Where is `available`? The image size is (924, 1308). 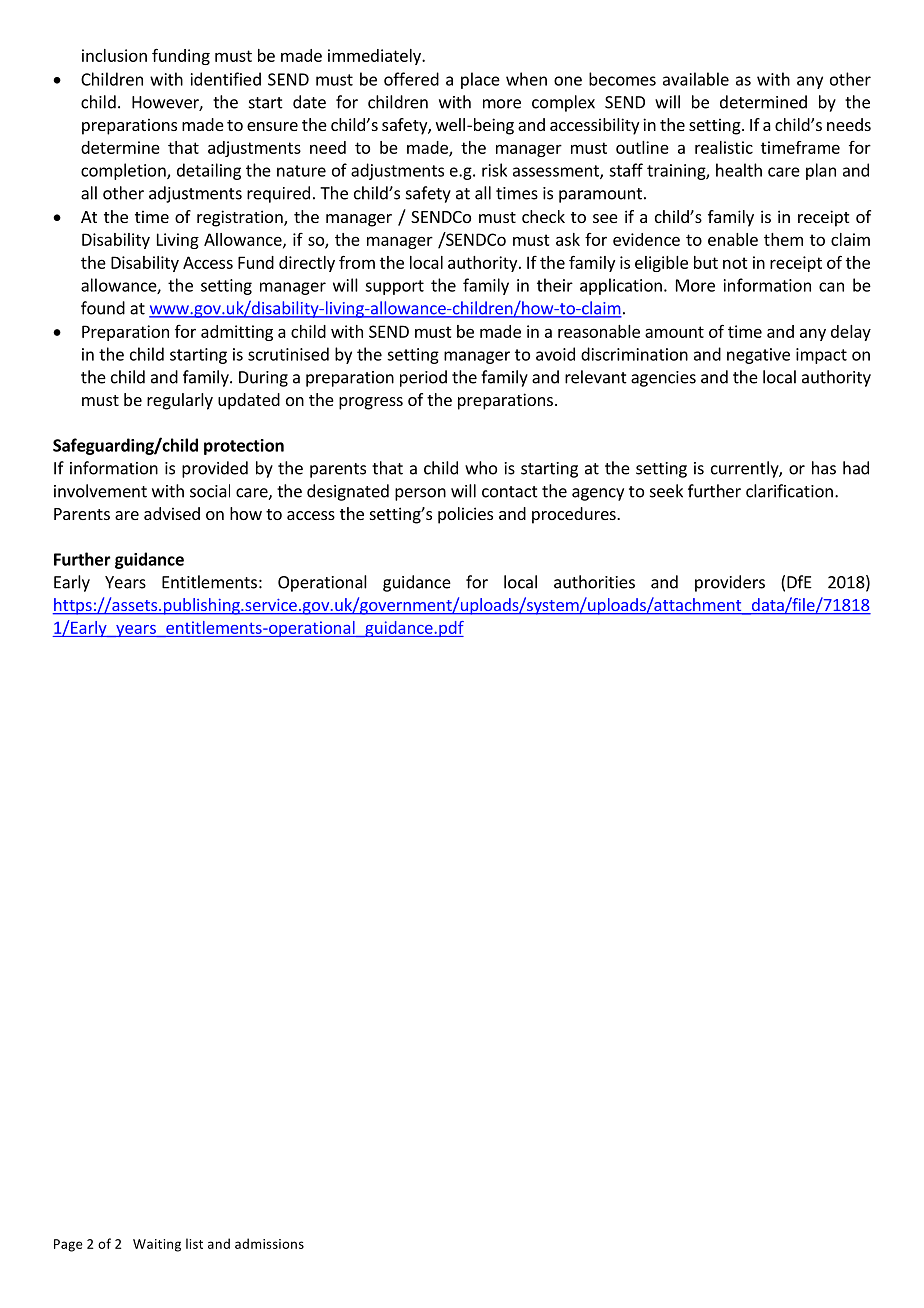 available is located at coordinates (696, 79).
